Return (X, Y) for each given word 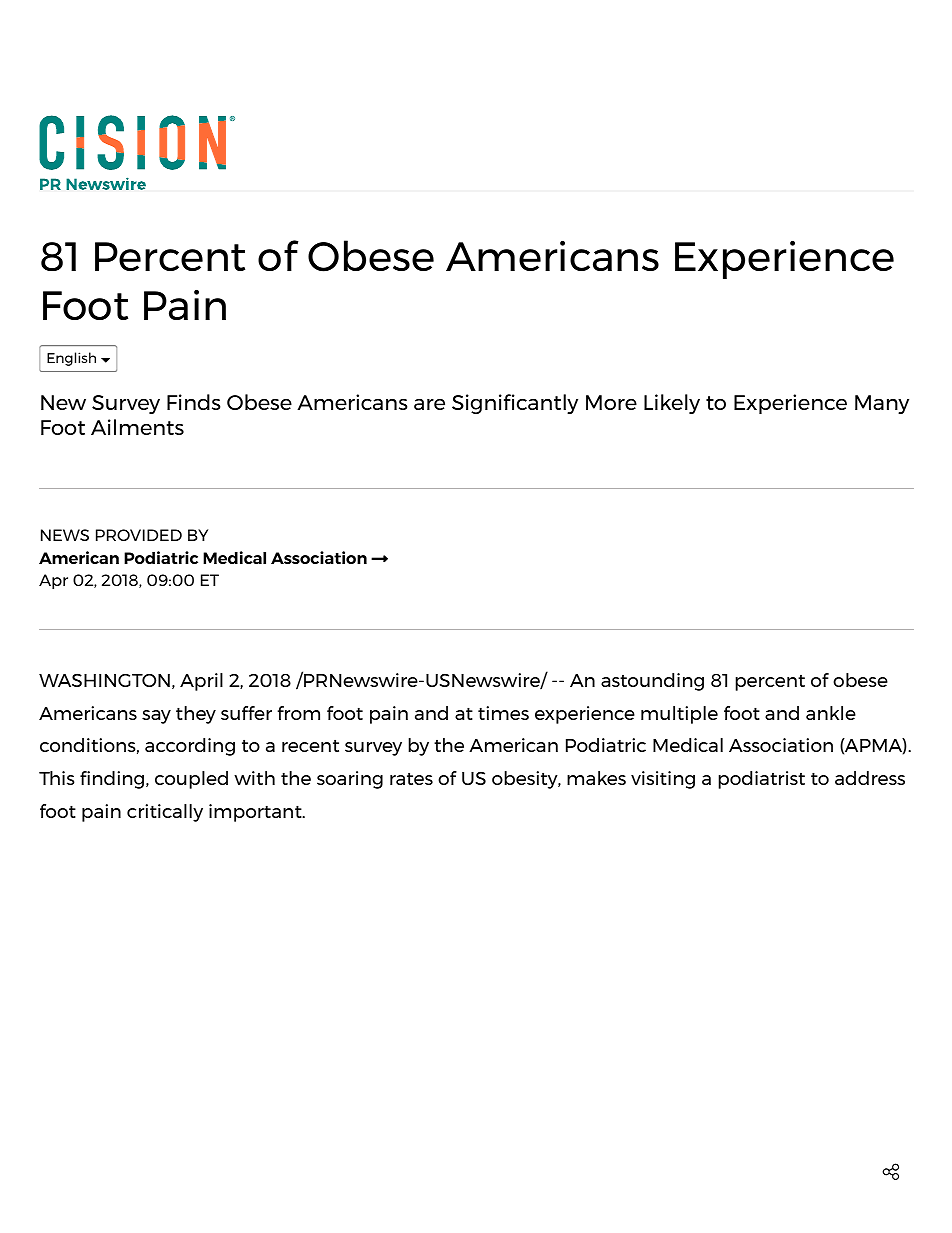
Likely (672, 404)
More (611, 402)
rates (411, 778)
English (71, 359)
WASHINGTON (104, 680)
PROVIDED (139, 535)
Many (882, 404)
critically (165, 813)
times (503, 713)
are (429, 404)
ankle (831, 713)
